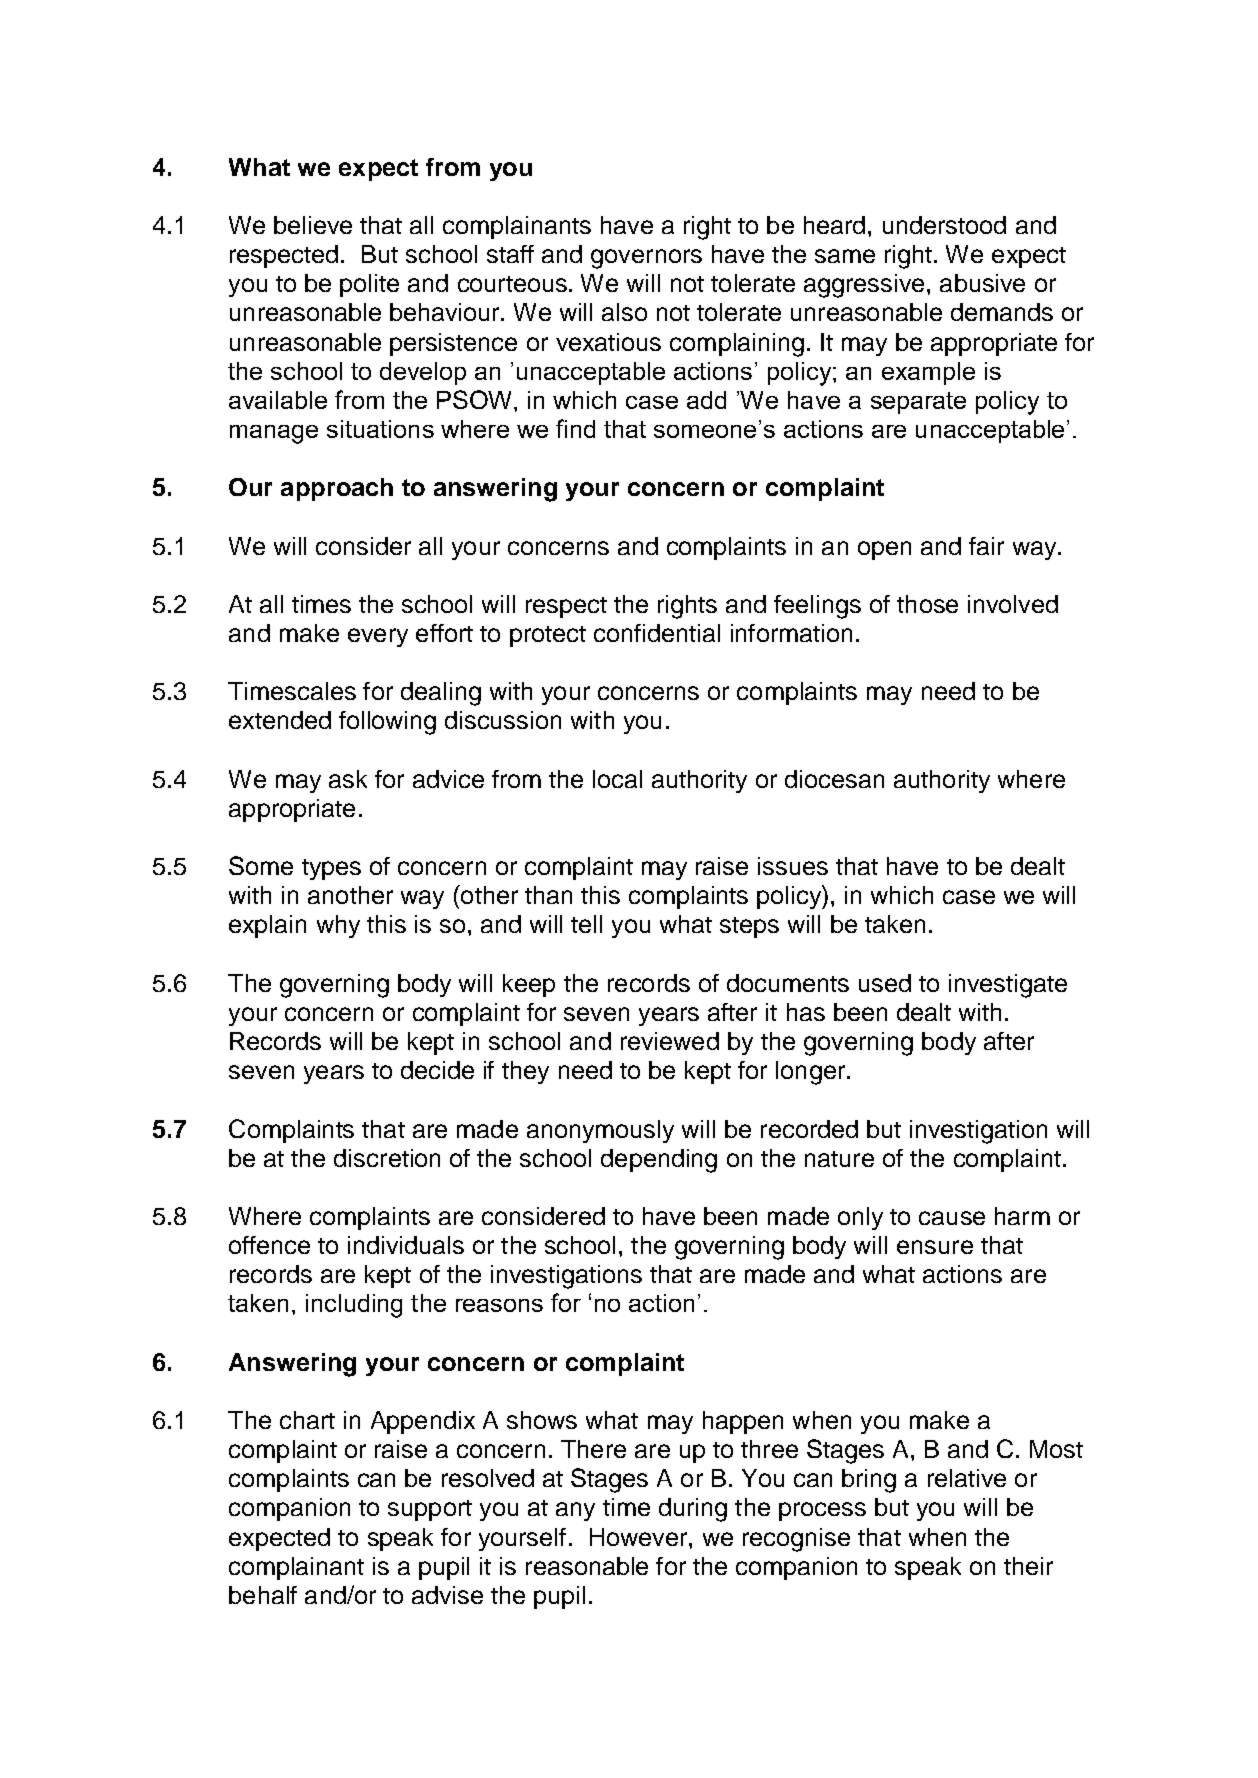 This screenshot has width=1258, height=1778. What do you see at coordinates (640, 1537) in the screenshot?
I see `However` at bounding box center [640, 1537].
